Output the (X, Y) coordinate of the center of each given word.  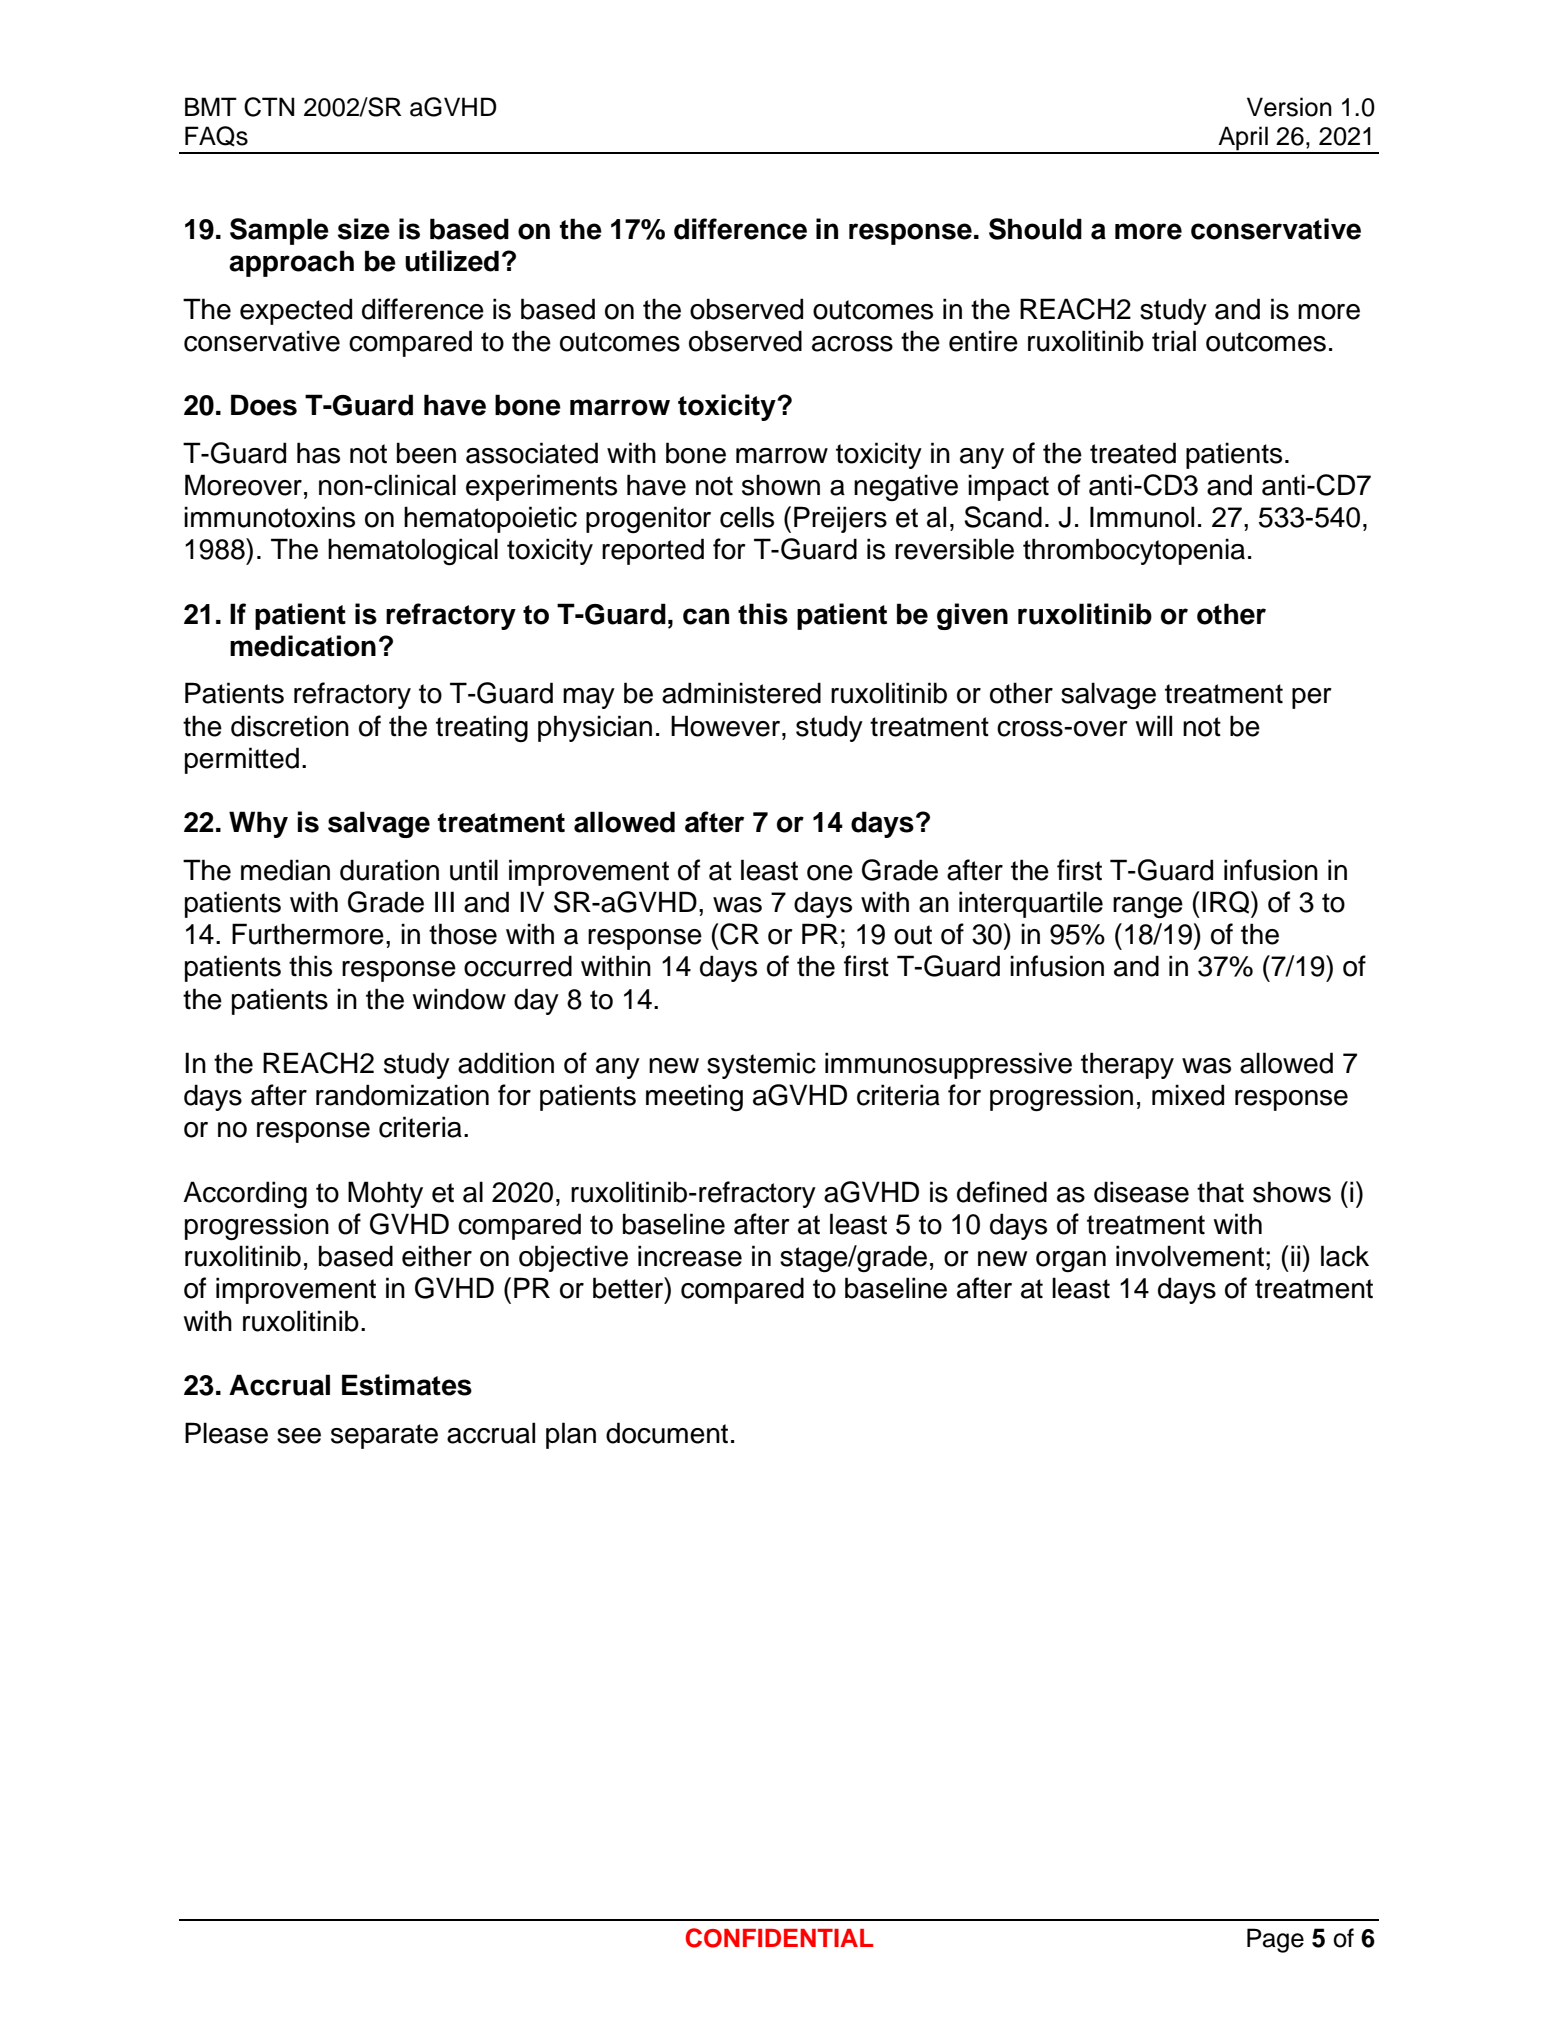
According (245, 1195)
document (667, 1433)
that (1220, 1192)
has (318, 453)
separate (384, 1436)
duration (389, 870)
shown (781, 485)
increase (690, 1256)
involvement (1190, 1256)
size (364, 229)
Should (1035, 229)
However (727, 726)
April (1243, 139)
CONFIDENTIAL (779, 1938)
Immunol (1142, 517)
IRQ (1227, 902)
